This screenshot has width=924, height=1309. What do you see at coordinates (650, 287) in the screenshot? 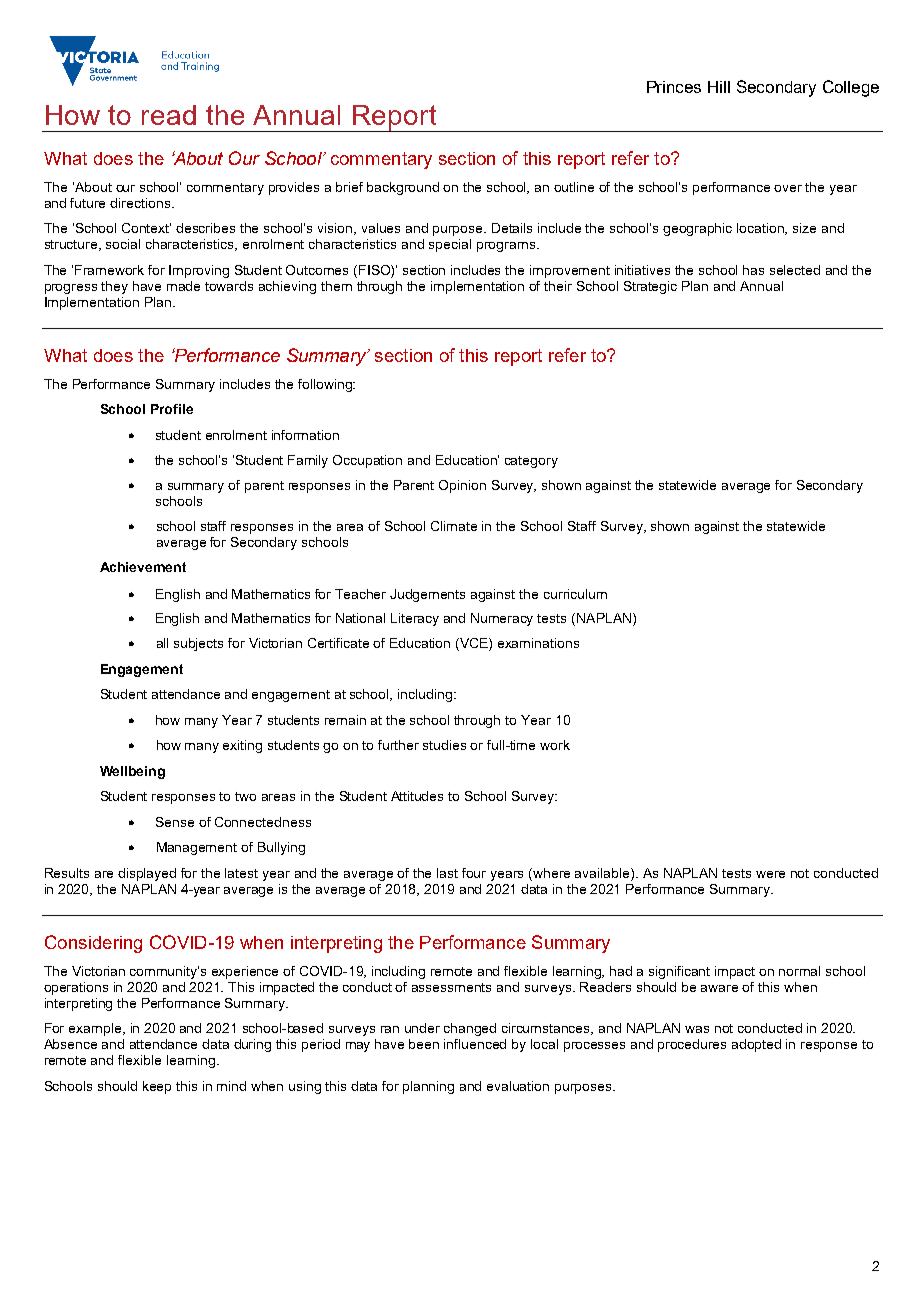
I see `Strategic` at bounding box center [650, 287].
